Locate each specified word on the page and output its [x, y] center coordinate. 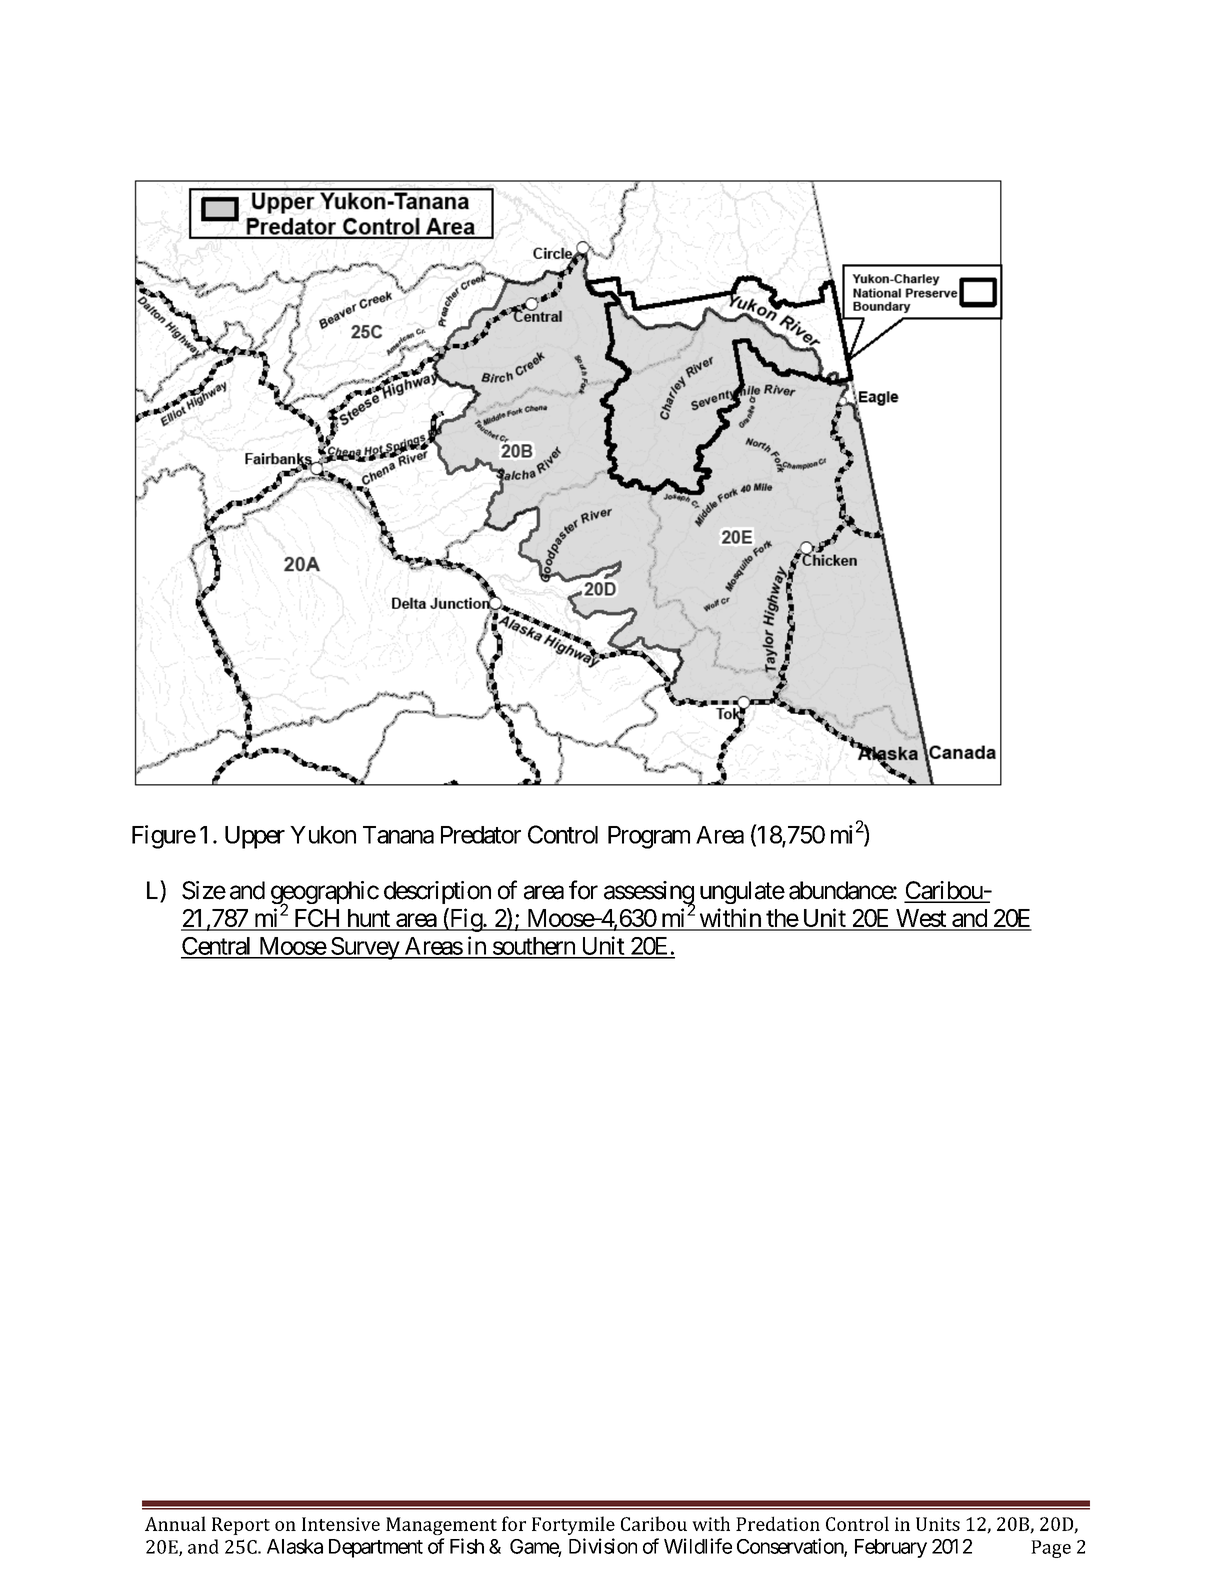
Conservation [791, 1547]
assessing [649, 894]
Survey [365, 948]
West [920, 919]
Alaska [295, 1546]
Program [649, 837]
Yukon [323, 835]
